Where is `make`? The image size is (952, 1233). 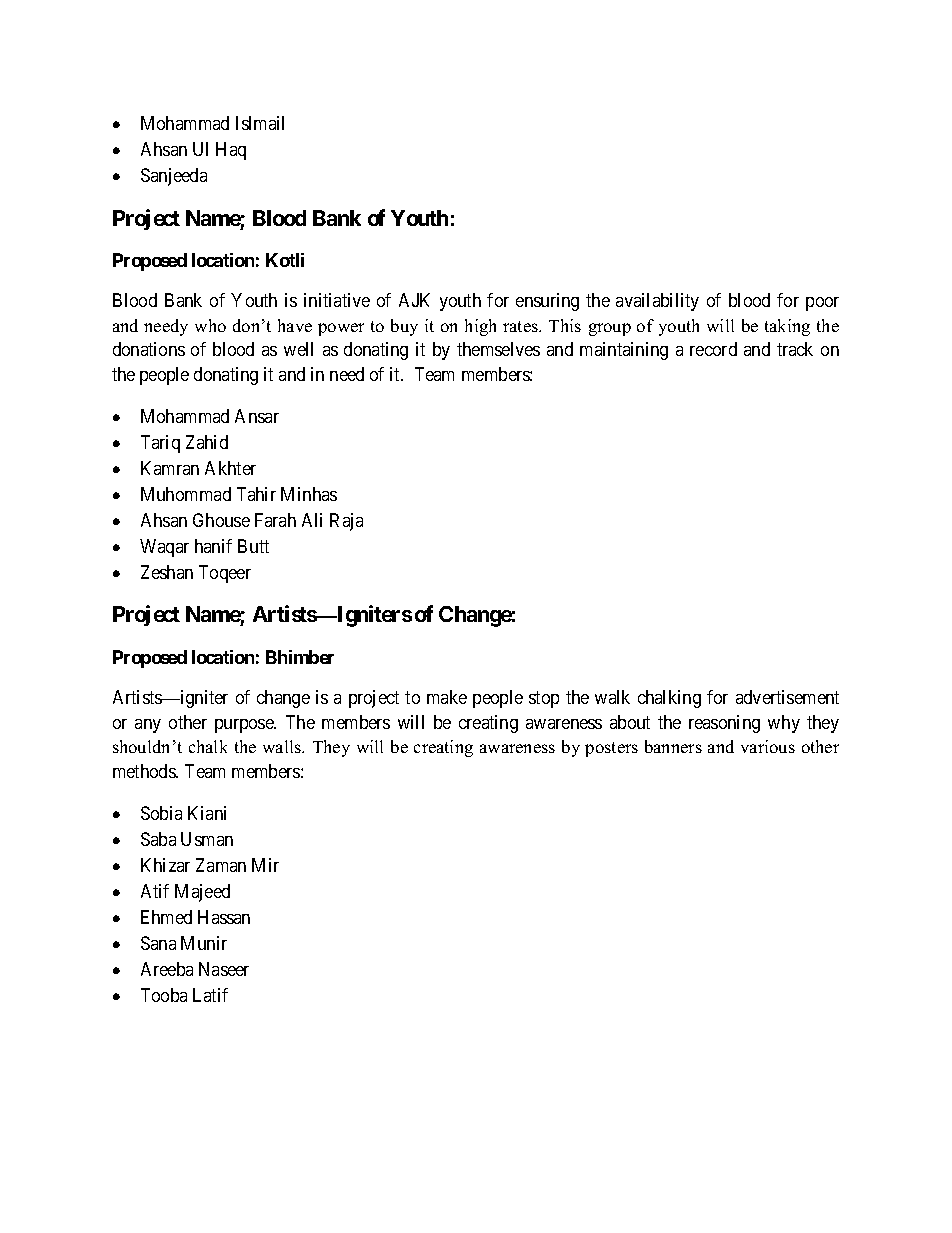
make is located at coordinates (447, 697).
